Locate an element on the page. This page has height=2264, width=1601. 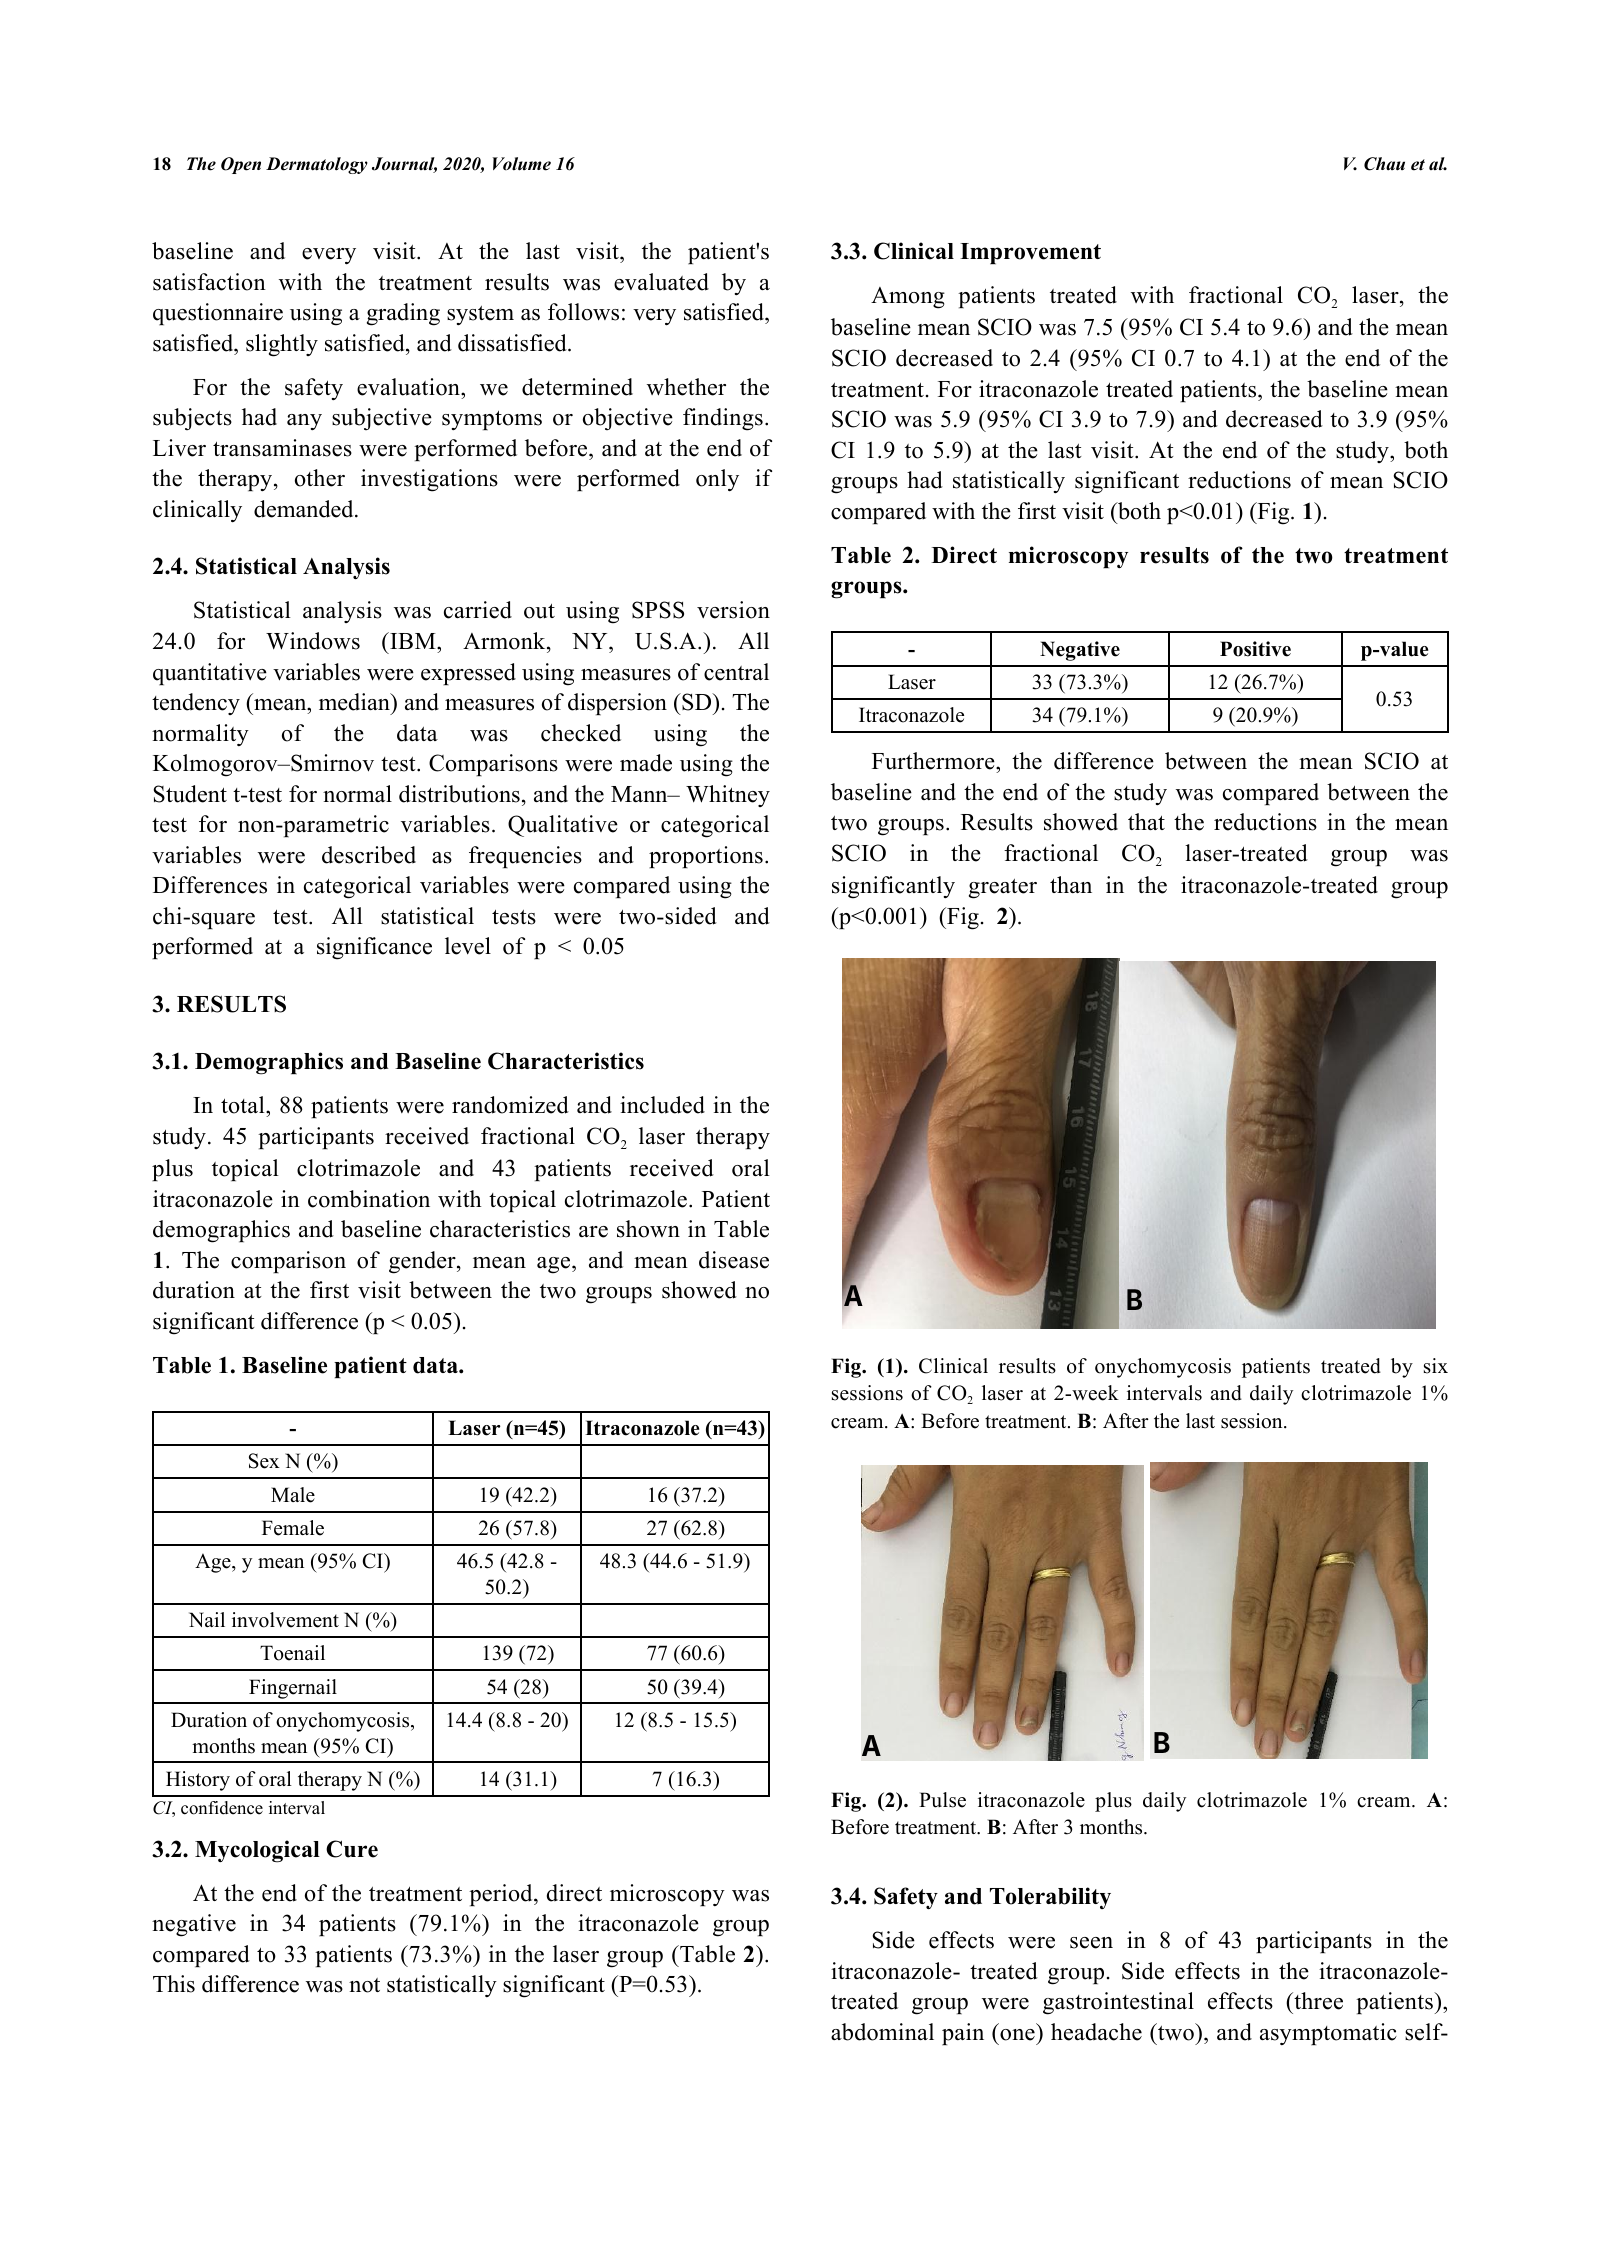
Chau is located at coordinates (1384, 164).
